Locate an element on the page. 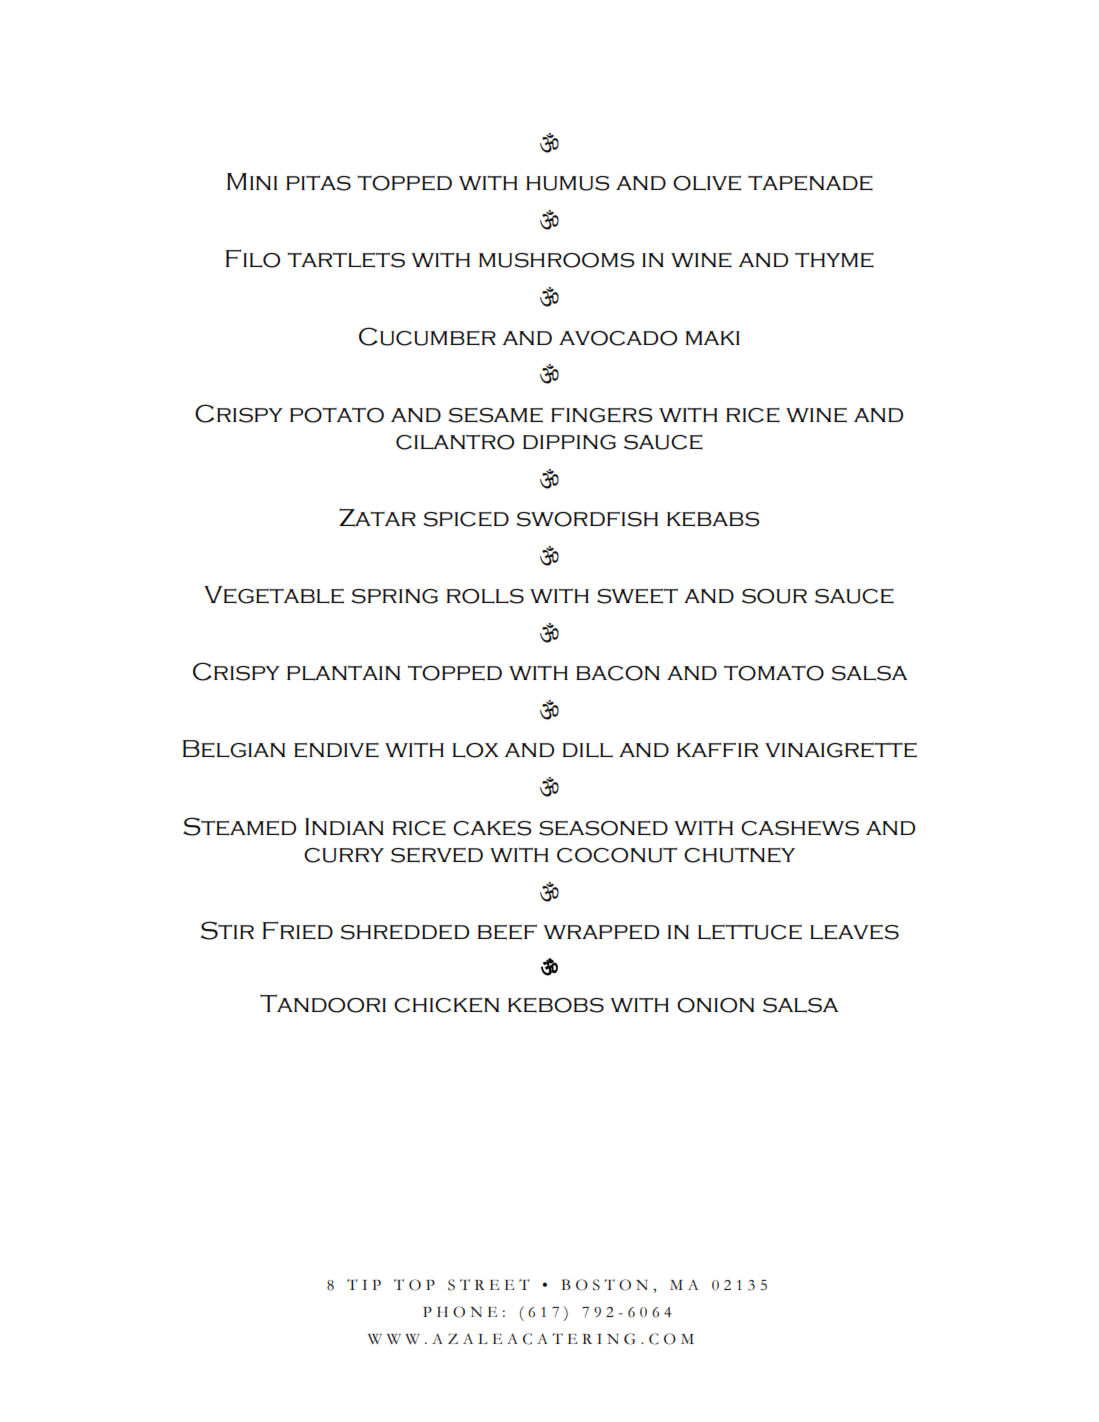 Image resolution: width=1099 pixels, height=1422 pixels. sour is located at coordinates (774, 596).
